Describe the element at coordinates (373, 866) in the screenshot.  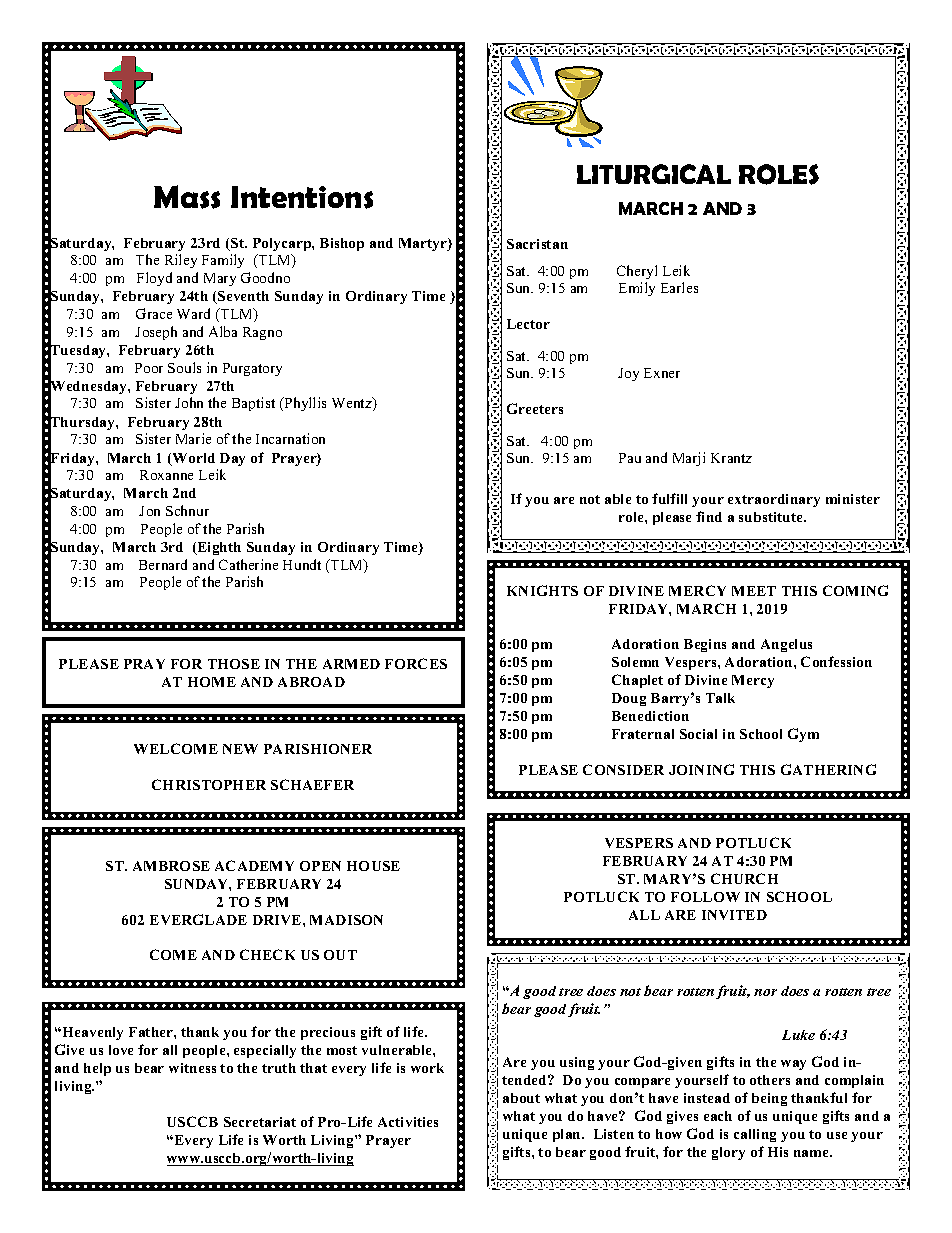
I see `HOUSE` at that location.
